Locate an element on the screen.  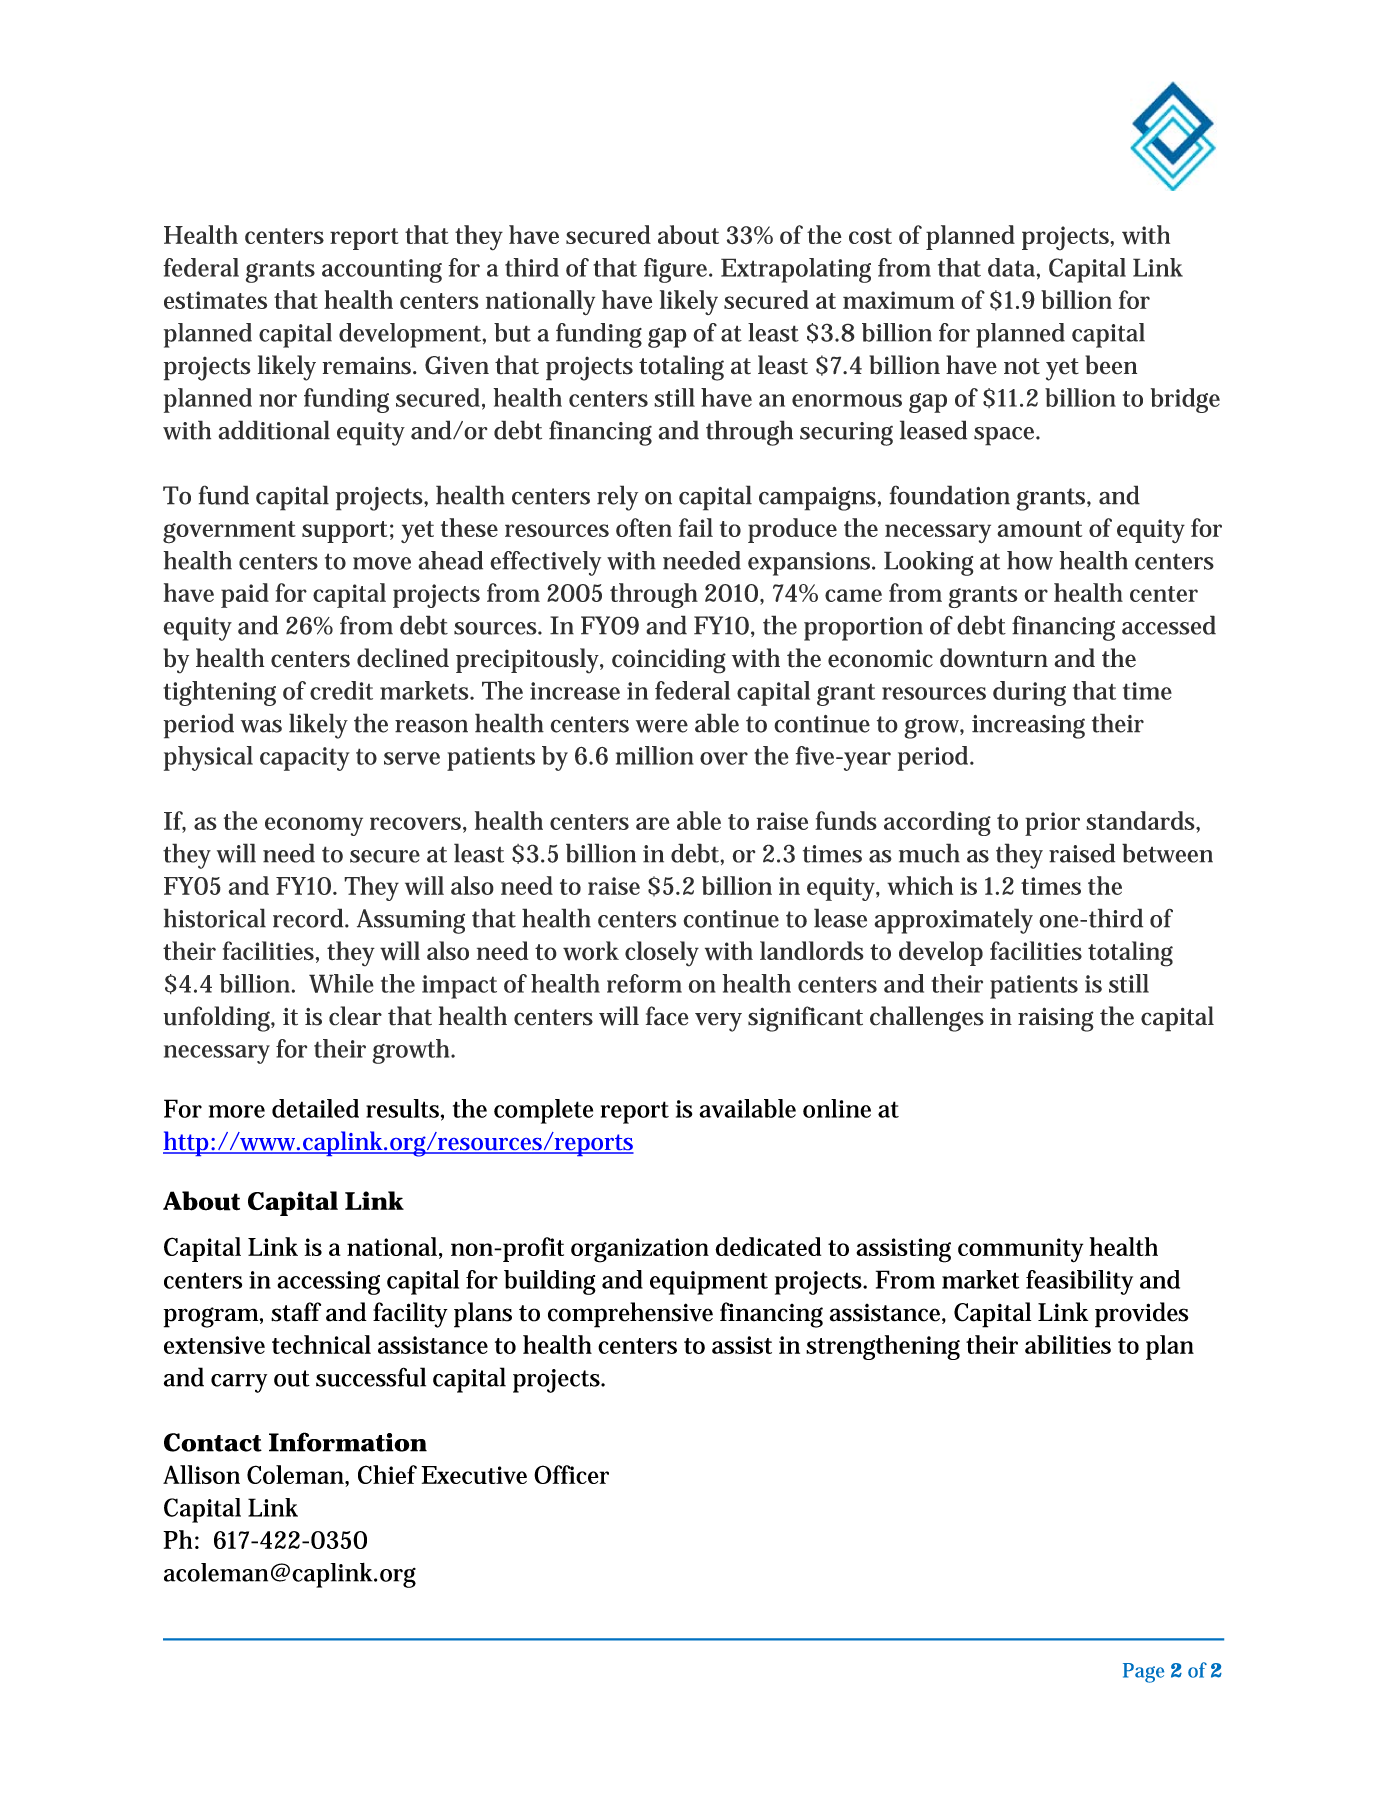
closely is located at coordinates (662, 954).
